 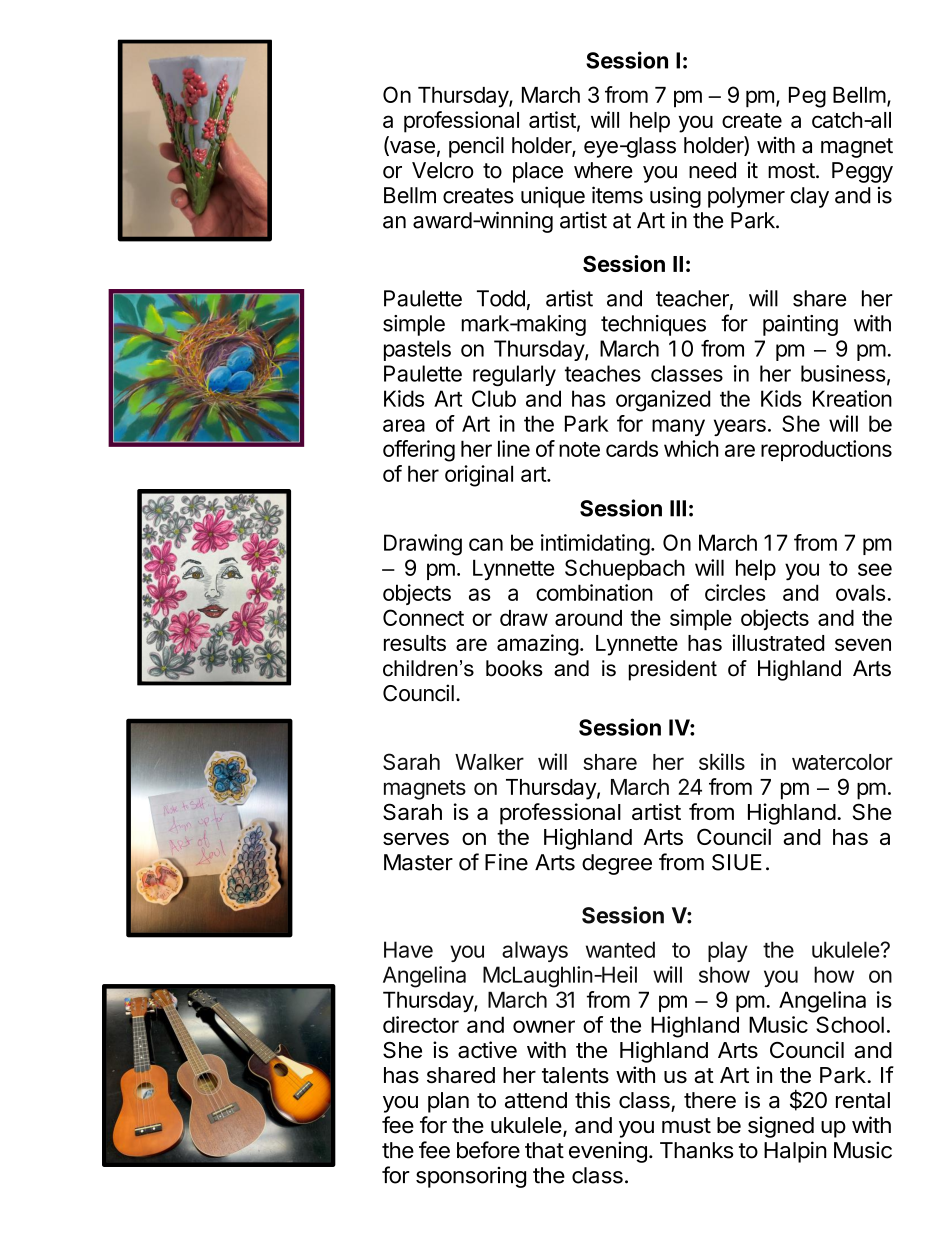 I want to click on play, so click(x=728, y=951).
